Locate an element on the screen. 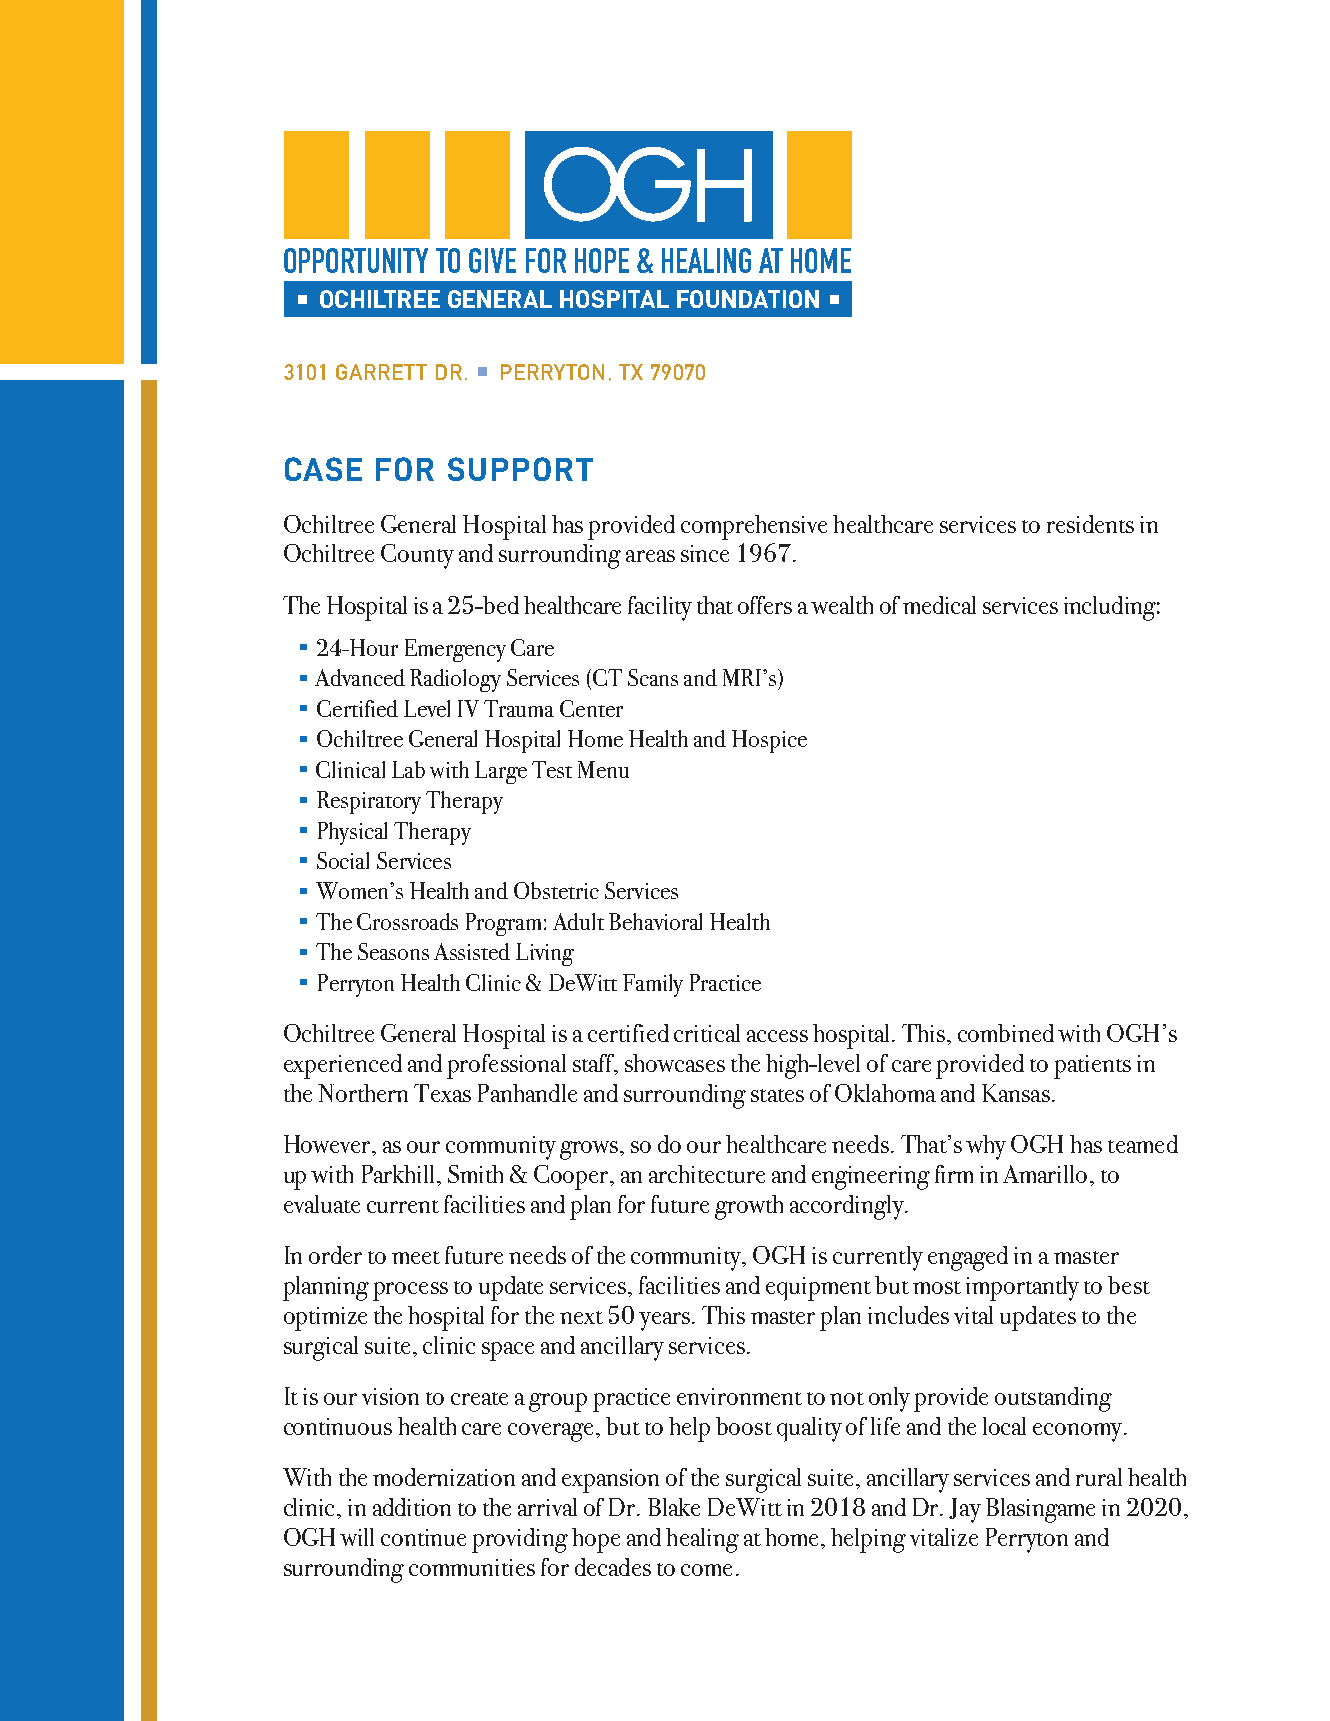  continue is located at coordinates (423, 1537).
